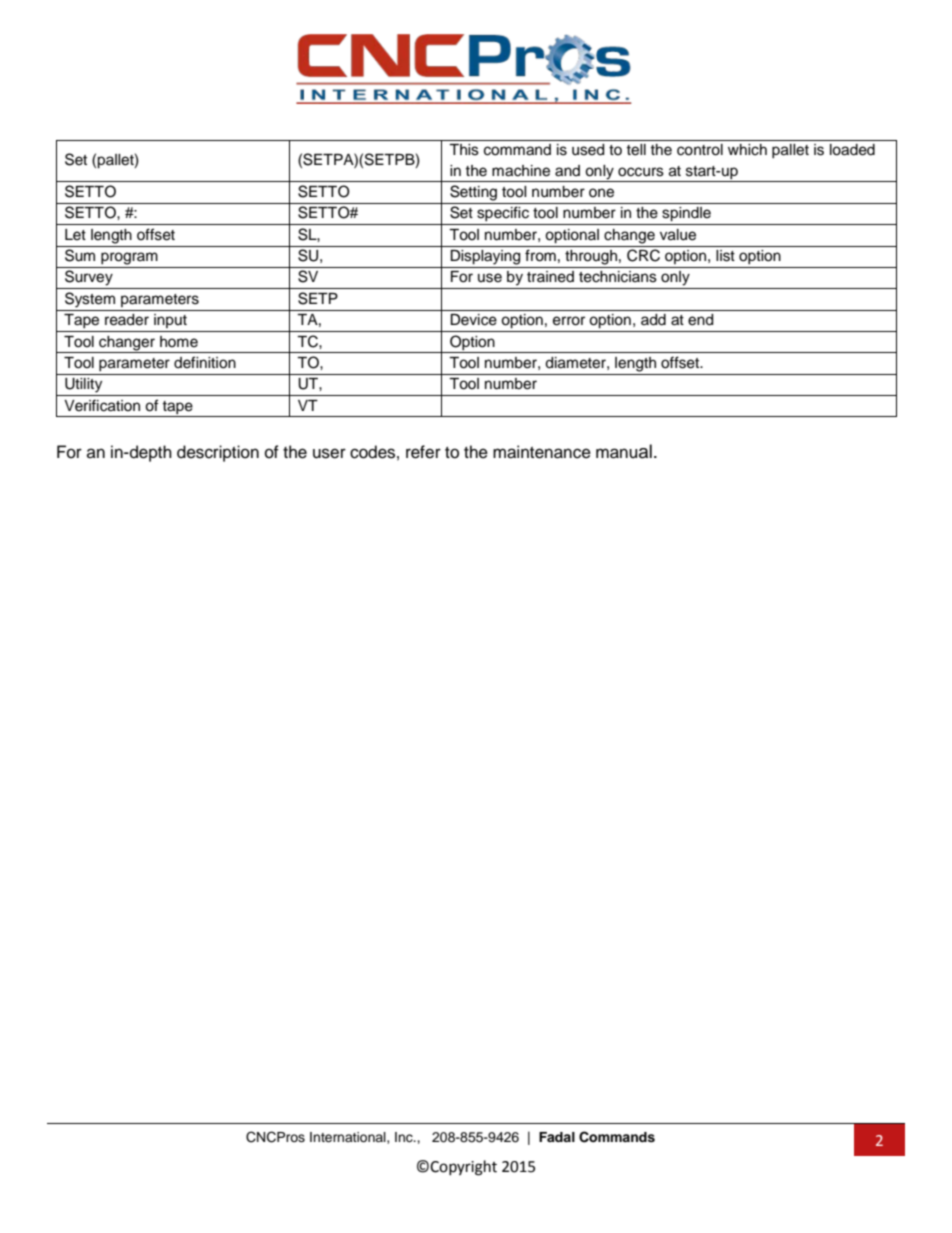 The image size is (952, 1233). What do you see at coordinates (405, 1137) in the screenshot?
I see `Inc` at bounding box center [405, 1137].
